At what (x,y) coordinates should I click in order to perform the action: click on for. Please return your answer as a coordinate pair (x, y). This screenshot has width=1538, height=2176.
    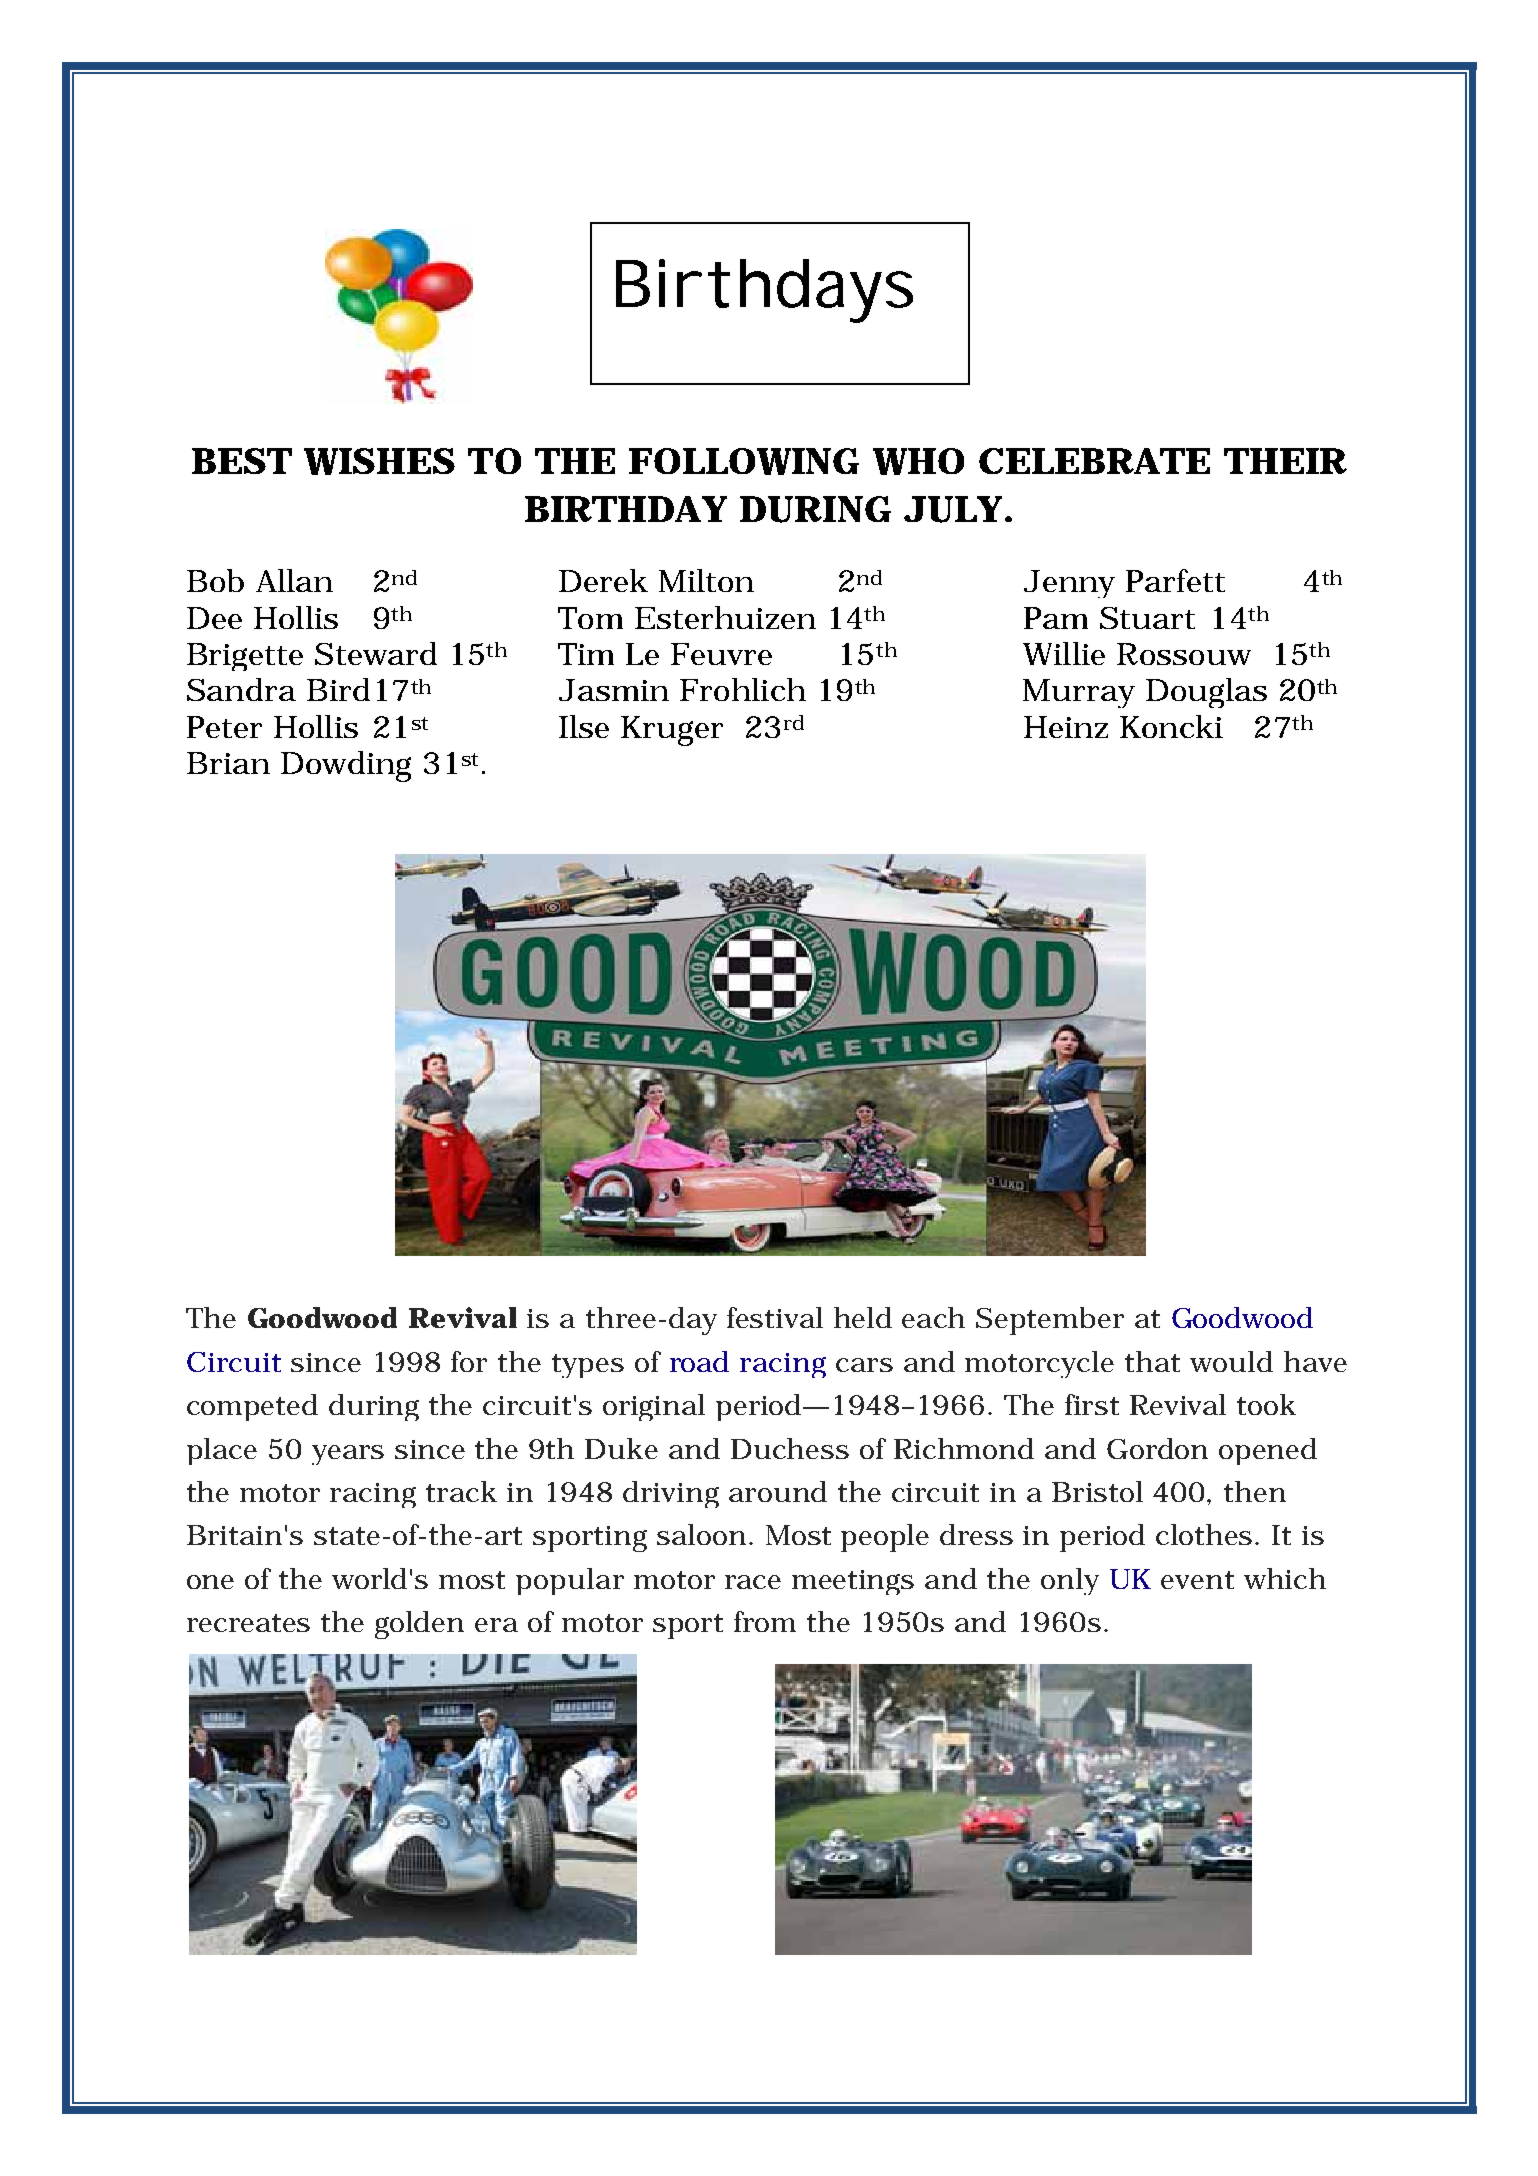
    Looking at the image, I should click on (469, 1361).
